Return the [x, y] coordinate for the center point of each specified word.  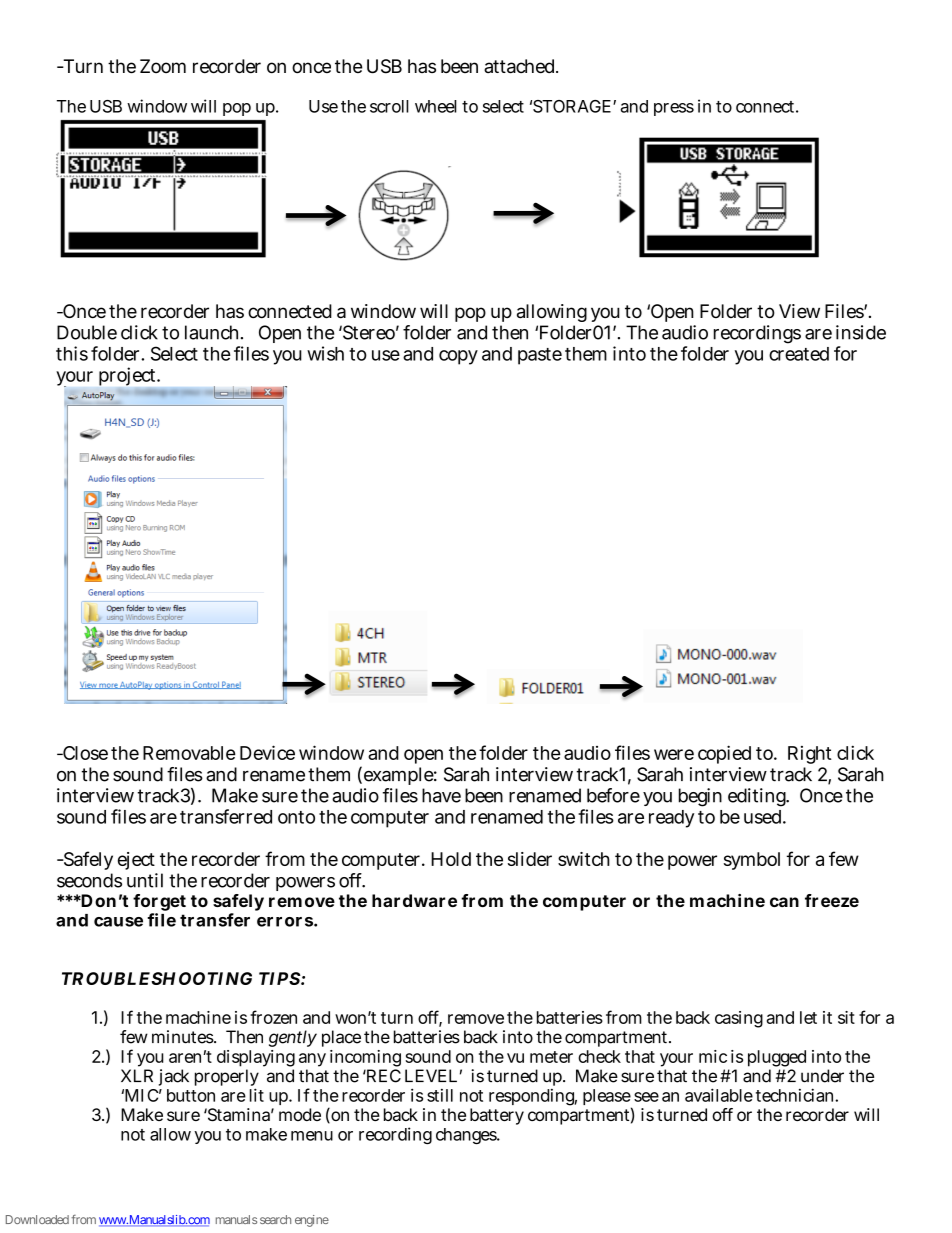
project [129, 376]
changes [467, 1136]
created [799, 354]
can [784, 902]
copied [724, 754]
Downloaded [37, 1219]
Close [84, 753]
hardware [414, 900]
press [674, 109]
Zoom [163, 66]
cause [118, 922]
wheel [436, 106]
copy [458, 357]
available [719, 1095]
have [441, 795]
